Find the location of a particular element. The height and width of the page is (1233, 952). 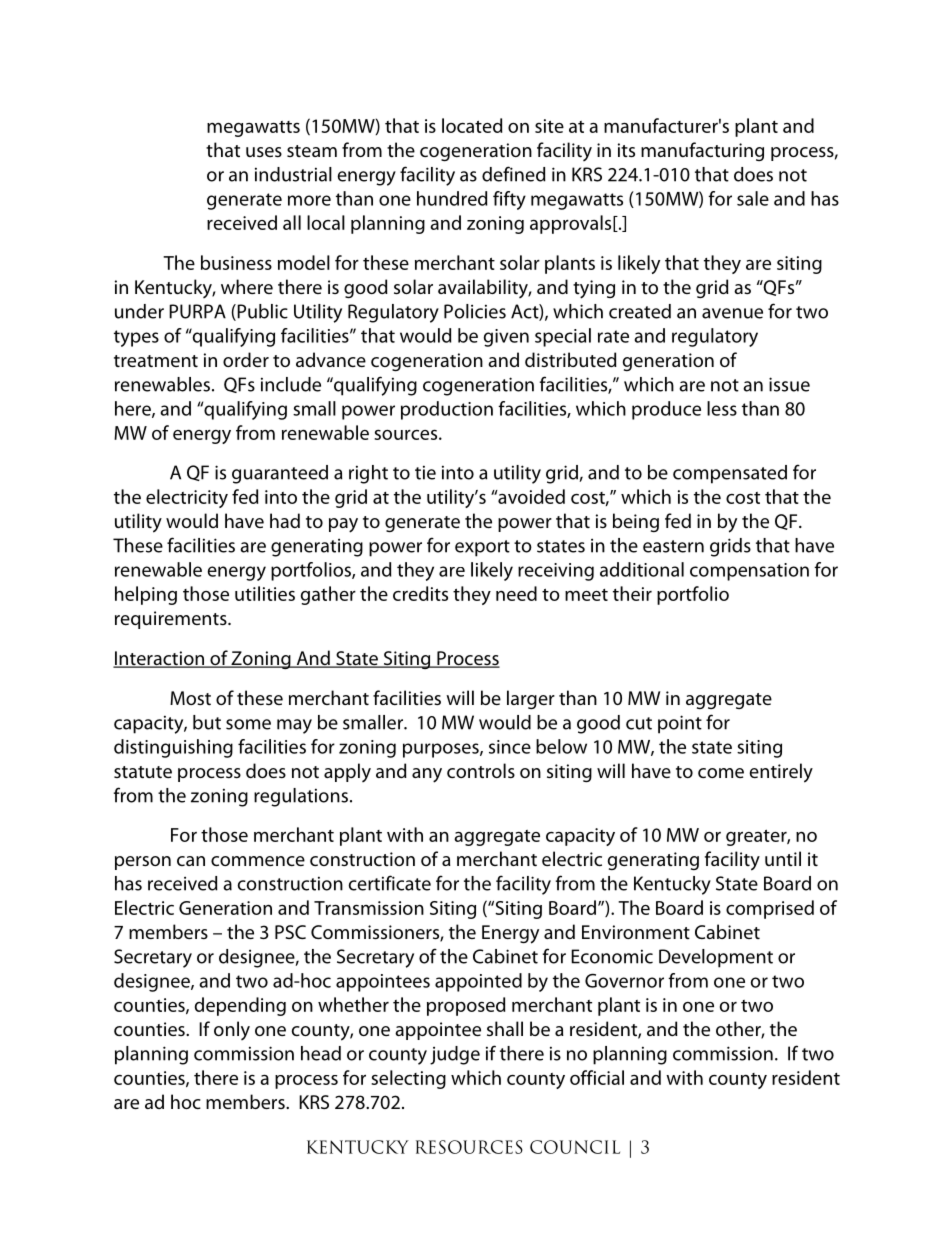

located is located at coordinates (472, 125).
